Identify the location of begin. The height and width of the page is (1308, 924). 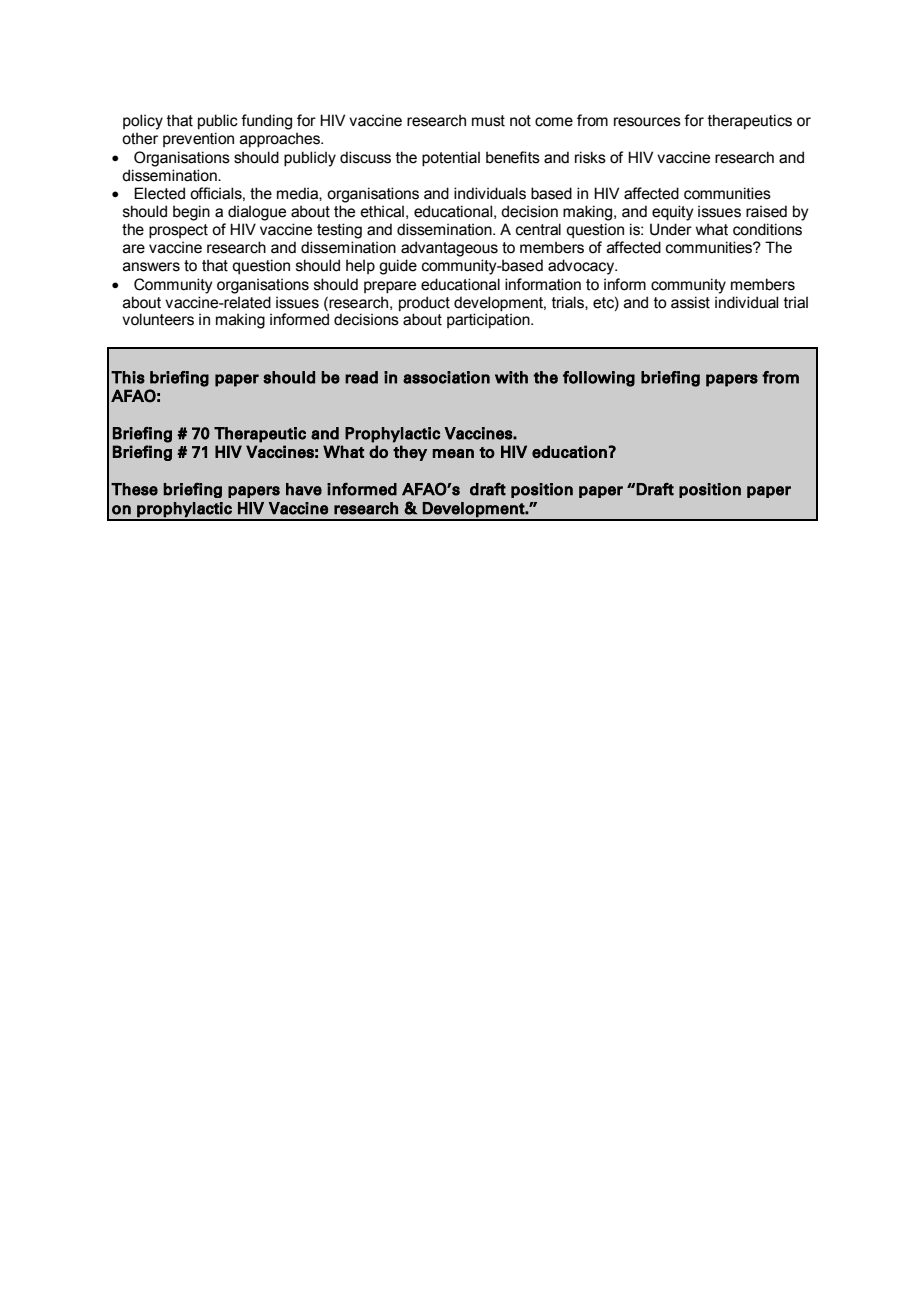
(191, 213).
